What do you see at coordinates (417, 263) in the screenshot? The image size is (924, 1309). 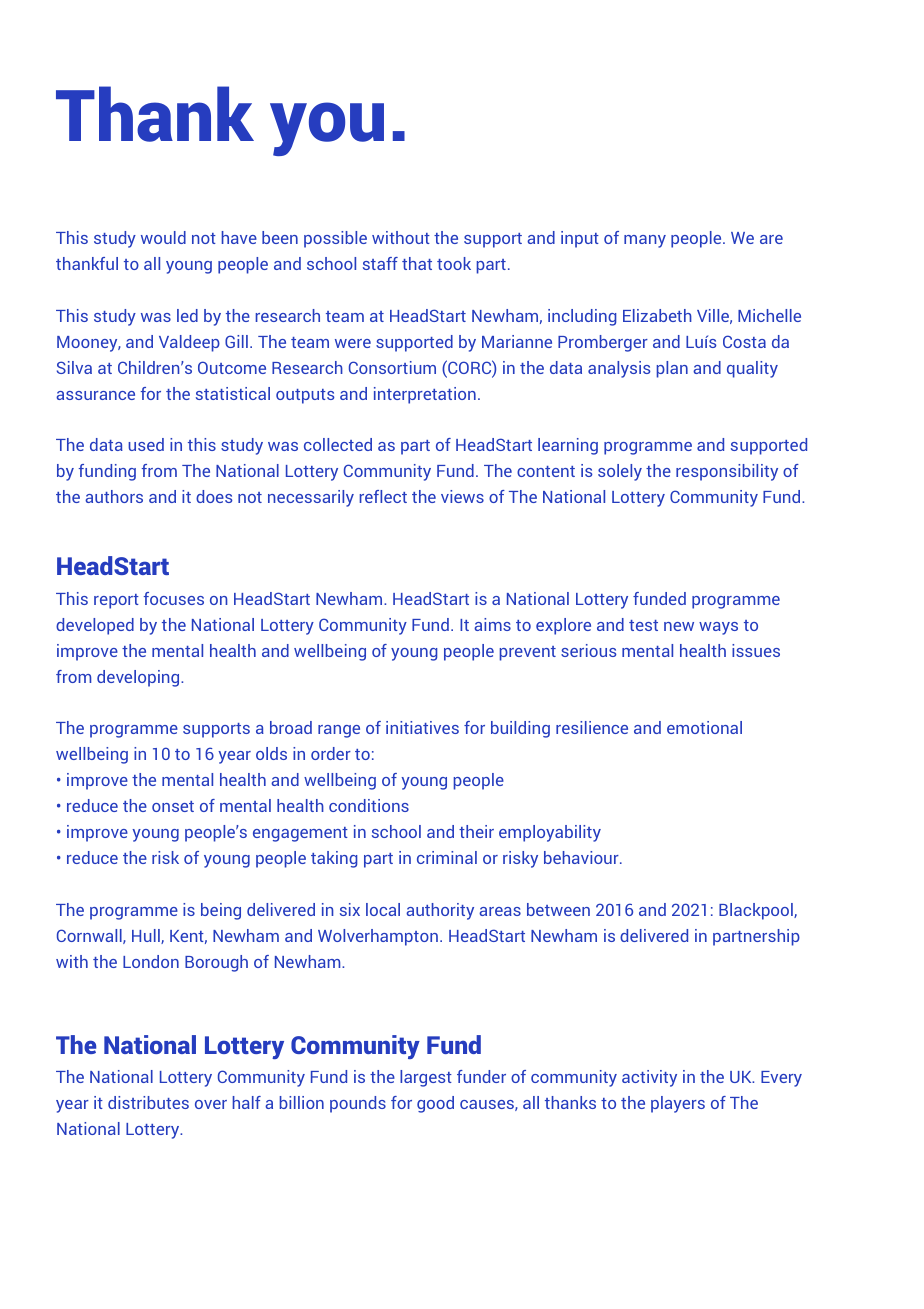 I see `that` at bounding box center [417, 263].
